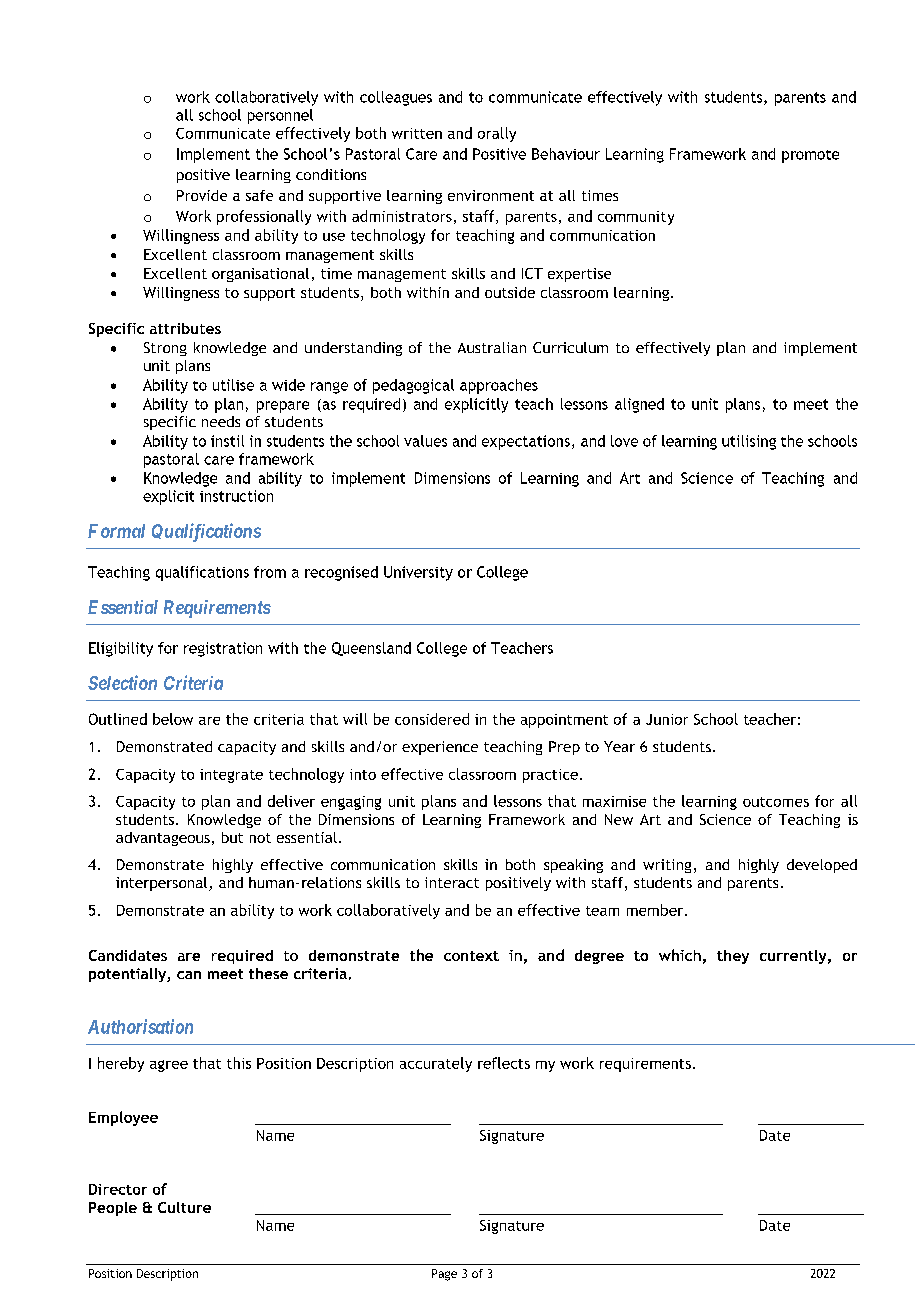 This screenshot has height=1308, width=924. I want to click on orally, so click(497, 134).
